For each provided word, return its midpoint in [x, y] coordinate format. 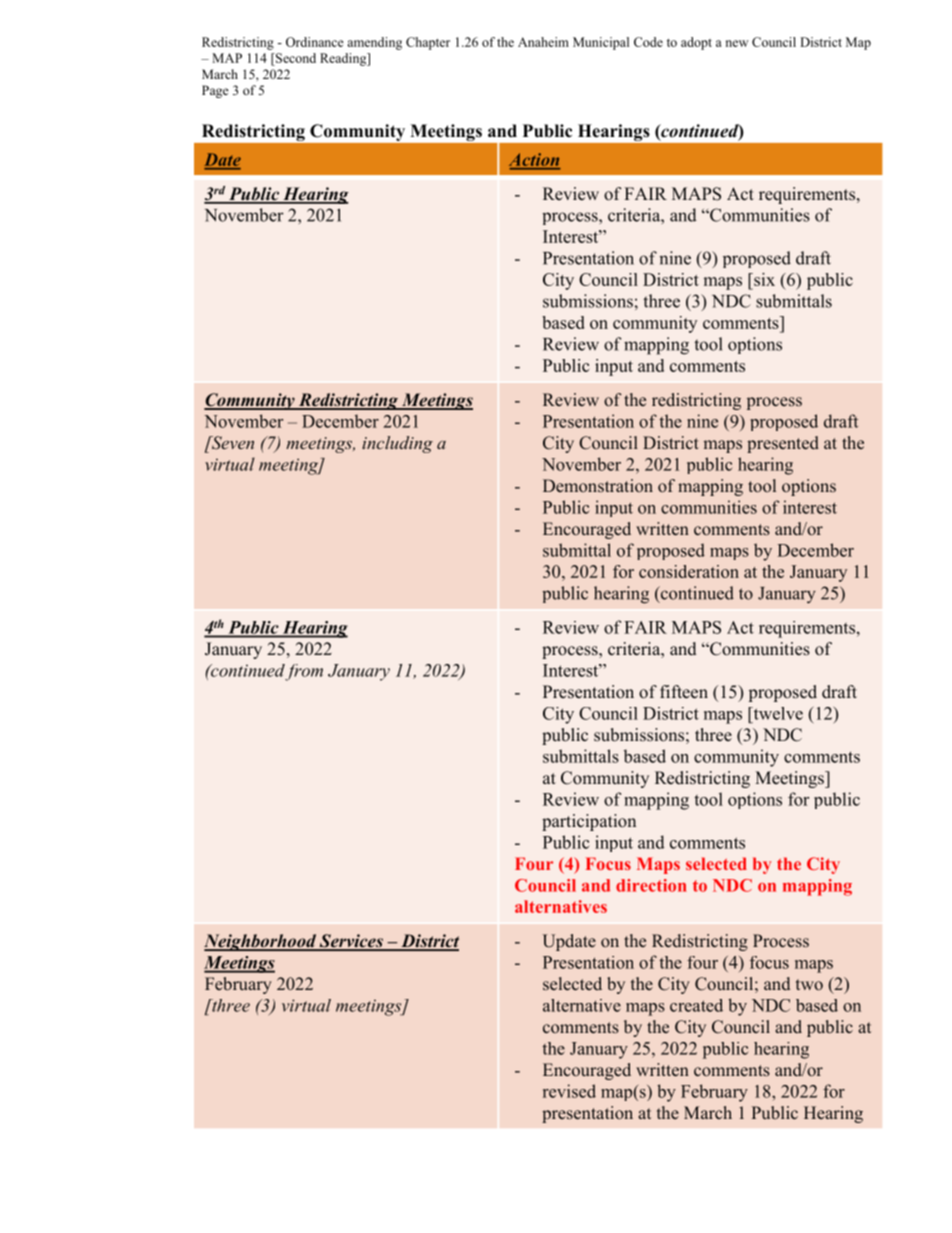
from [304, 672]
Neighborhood [261, 942]
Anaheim [543, 42]
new [737, 43]
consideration [689, 571]
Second [295, 58]
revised [569, 1091]
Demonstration [598, 485]
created [696, 1005]
